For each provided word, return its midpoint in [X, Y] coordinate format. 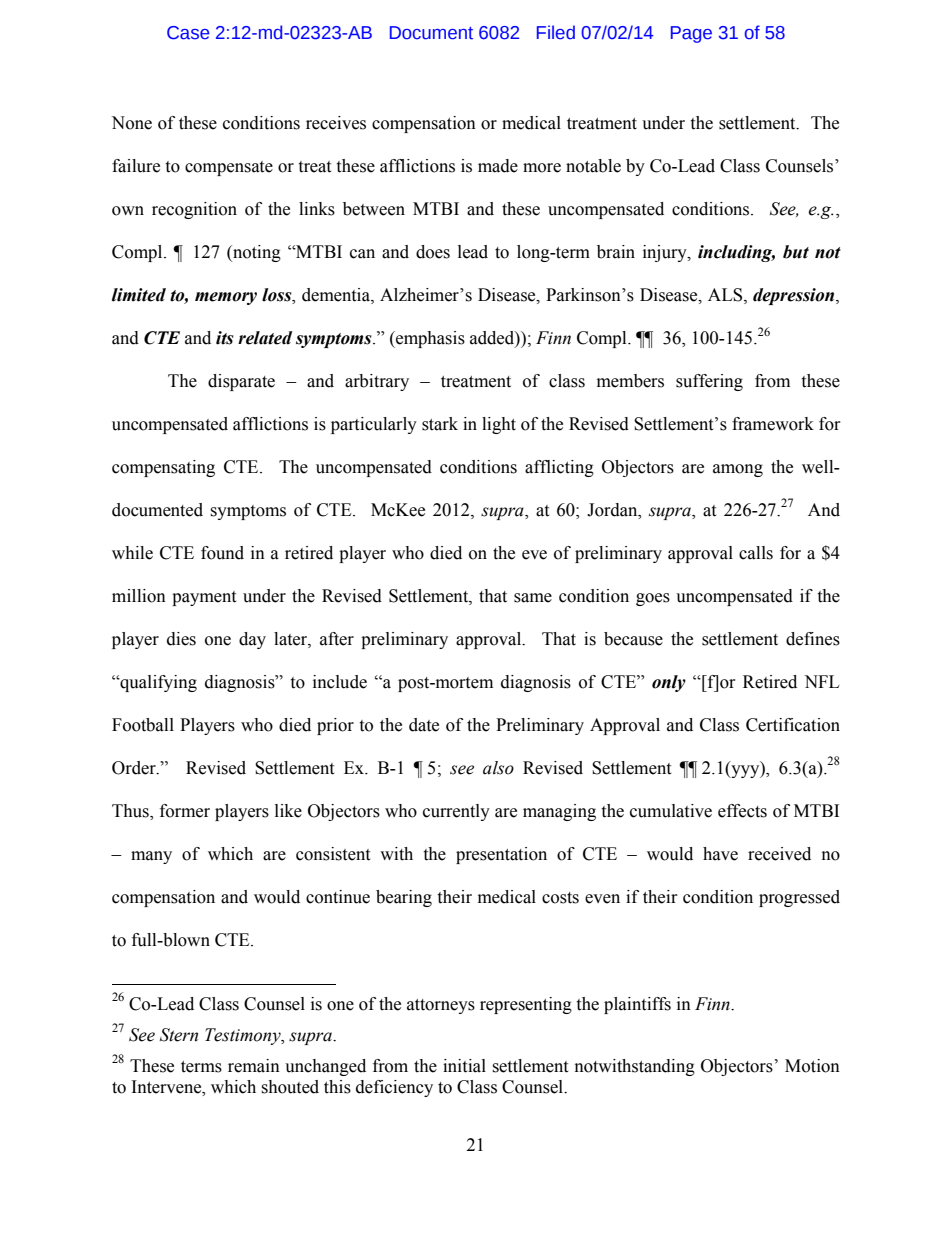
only [669, 683]
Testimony [244, 1036]
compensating [163, 468]
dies [181, 639]
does [433, 252]
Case [188, 33]
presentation [501, 855]
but [796, 252]
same [533, 598]
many [151, 857]
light [499, 425]
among [738, 470]
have [720, 854]
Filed [556, 32]
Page [691, 34]
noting [256, 253]
